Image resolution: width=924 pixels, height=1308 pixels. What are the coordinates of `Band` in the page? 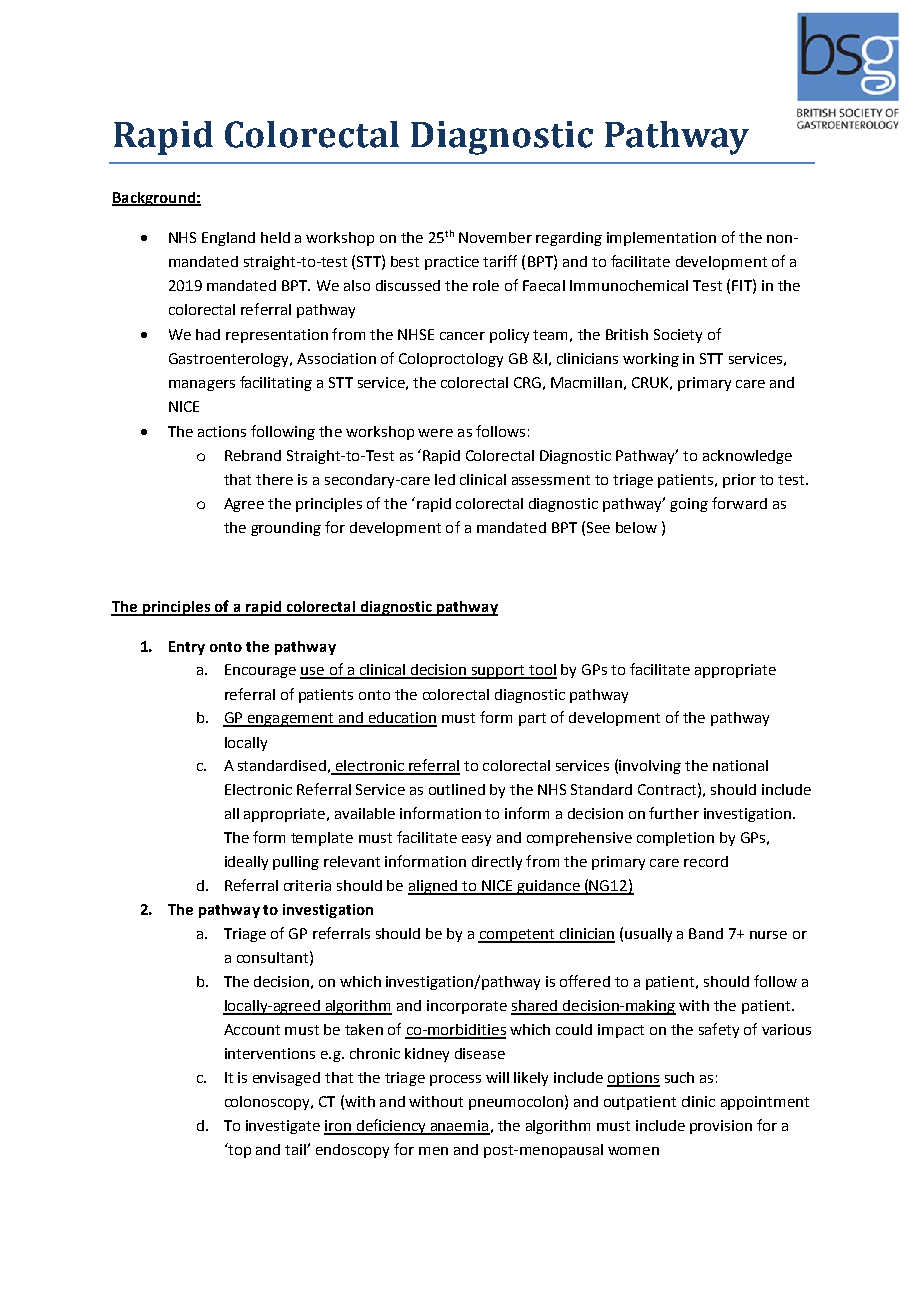 It's located at (706, 933).
